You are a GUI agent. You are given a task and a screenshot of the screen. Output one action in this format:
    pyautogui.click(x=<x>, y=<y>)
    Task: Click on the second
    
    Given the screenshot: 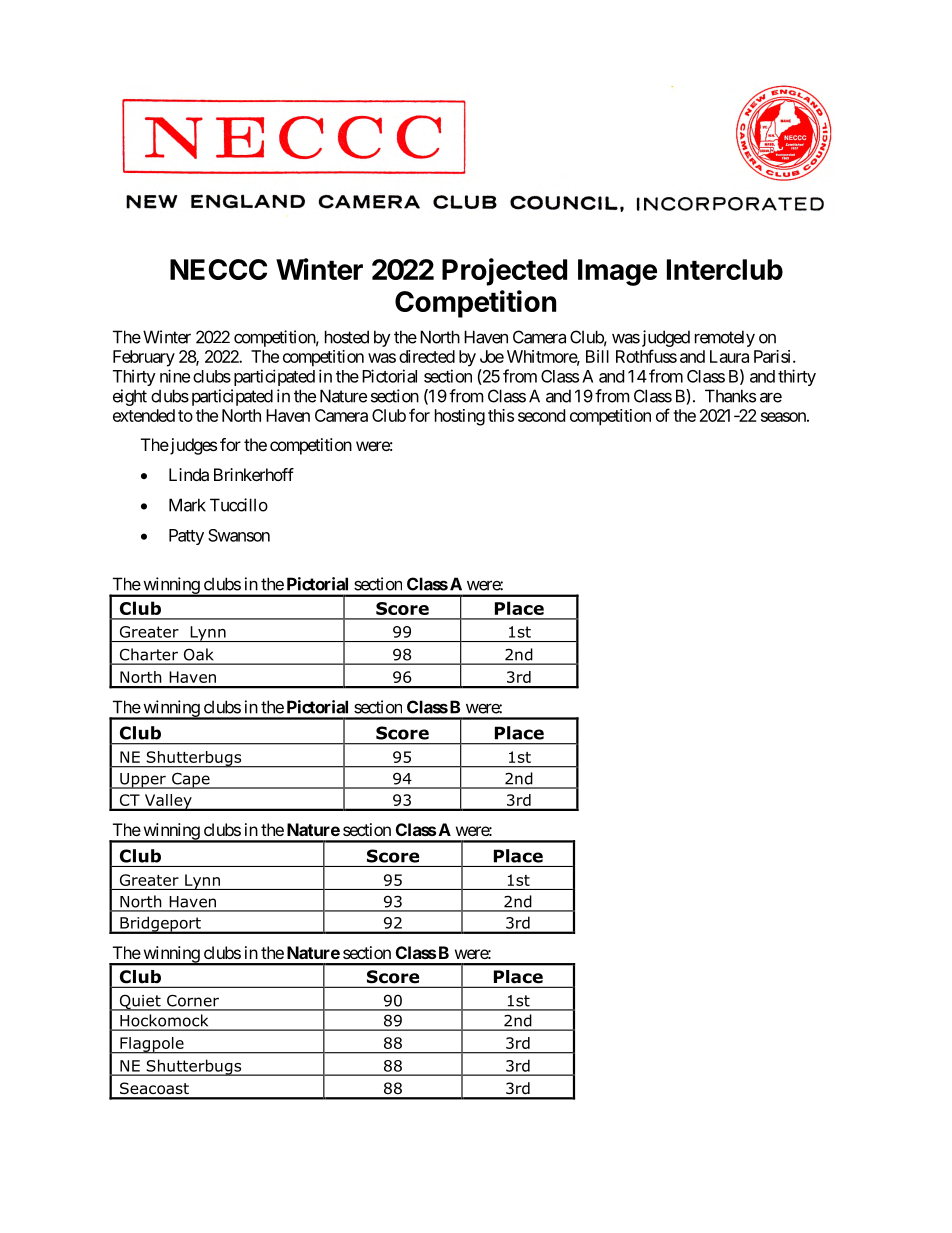 What is the action you would take?
    pyautogui.click(x=541, y=415)
